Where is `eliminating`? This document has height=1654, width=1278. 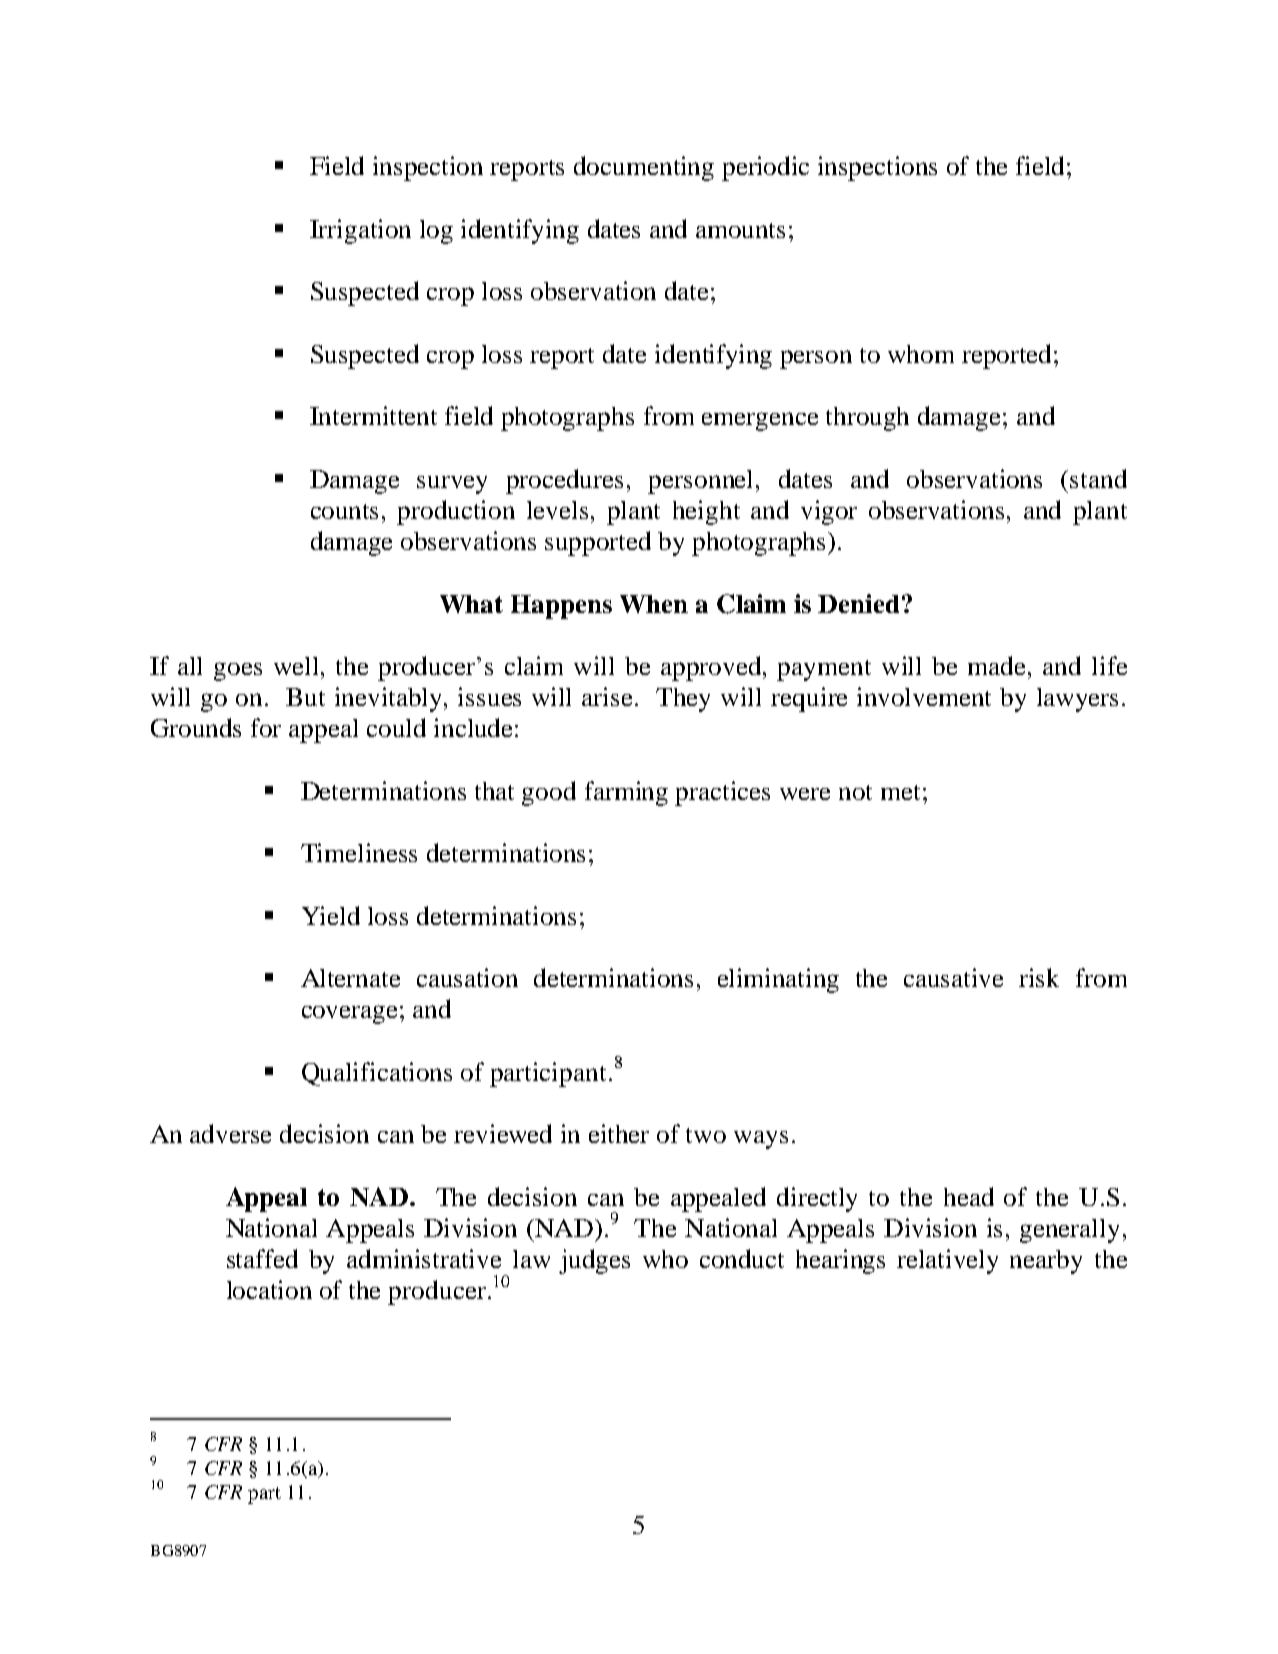 eliminating is located at coordinates (778, 980).
